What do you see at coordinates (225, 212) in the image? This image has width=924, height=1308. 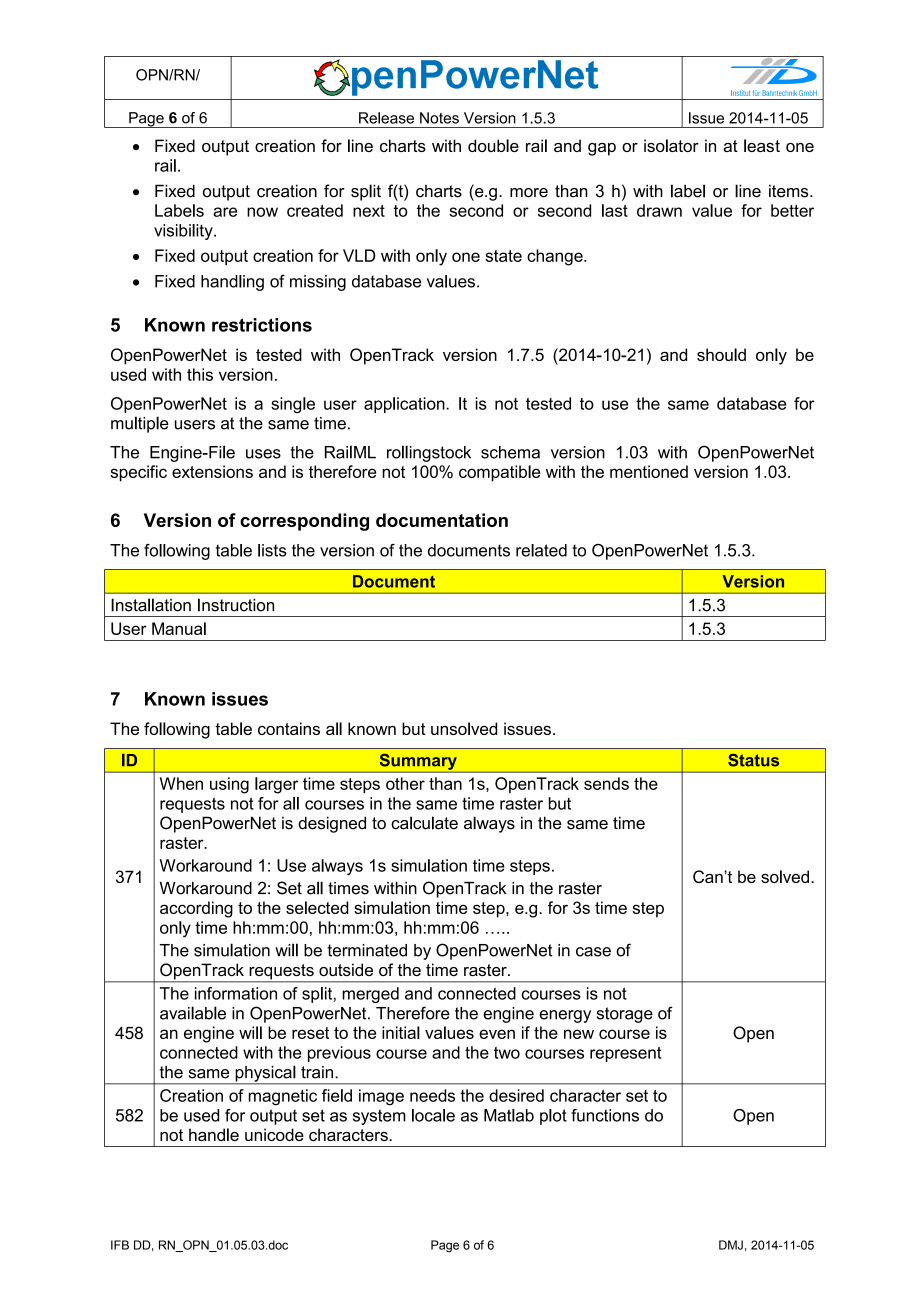 I see `are` at bounding box center [225, 212].
